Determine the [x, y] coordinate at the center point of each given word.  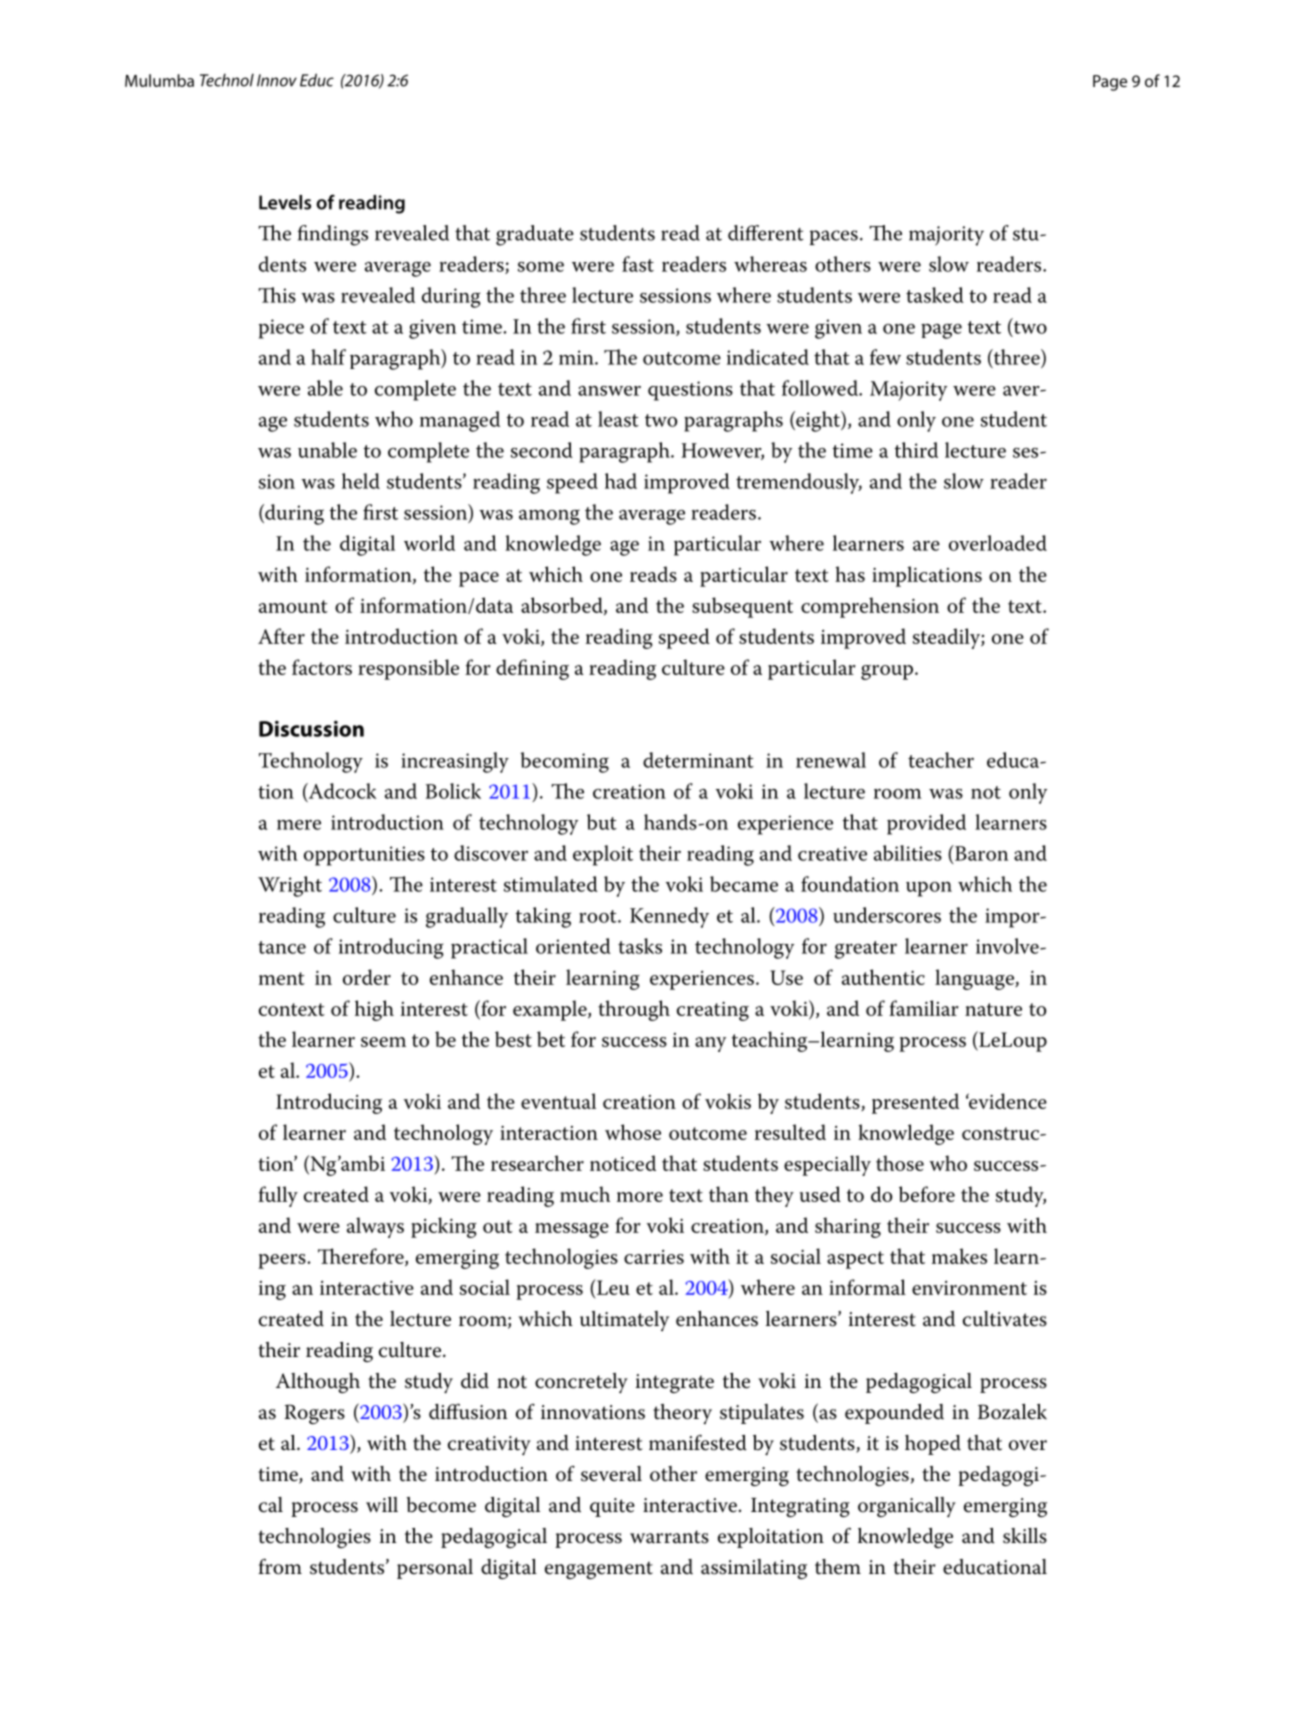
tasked [935, 295]
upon [929, 889]
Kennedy [669, 917]
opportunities [364, 856]
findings [333, 235]
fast [638, 264]
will [382, 1504]
